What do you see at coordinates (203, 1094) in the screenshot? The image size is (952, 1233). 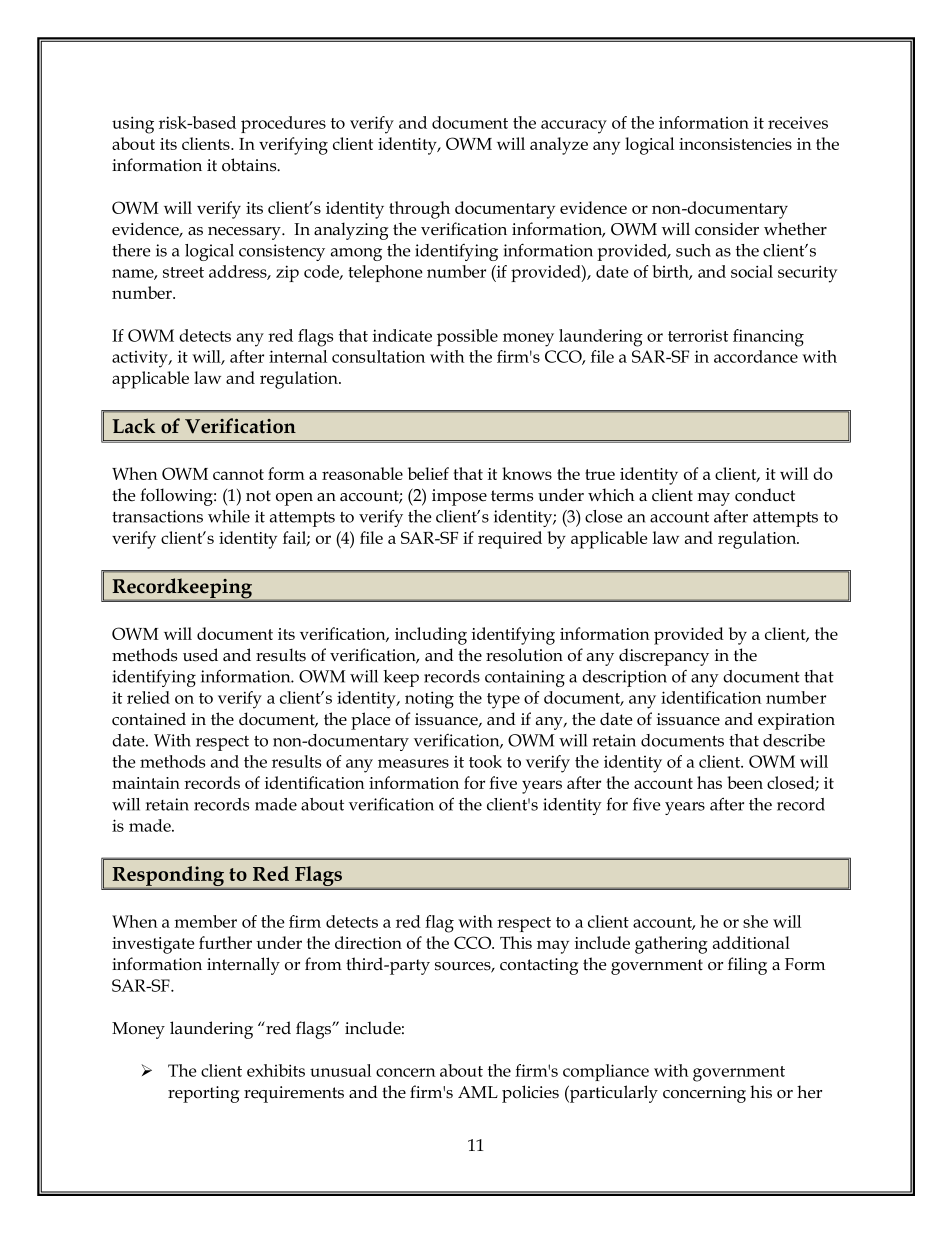 I see `reporting` at bounding box center [203, 1094].
